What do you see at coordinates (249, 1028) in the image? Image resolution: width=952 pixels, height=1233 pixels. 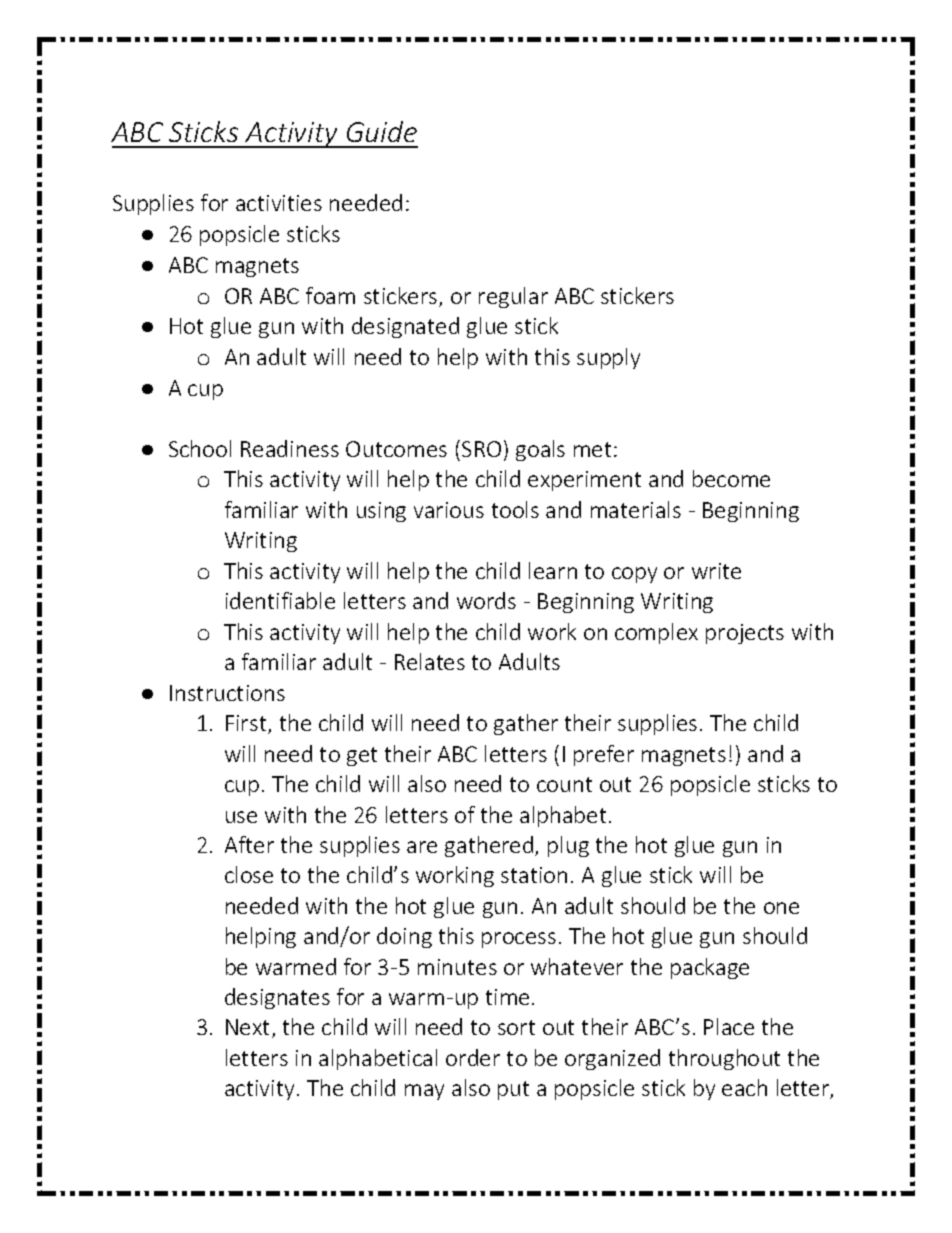 I see `Next` at bounding box center [249, 1028].
